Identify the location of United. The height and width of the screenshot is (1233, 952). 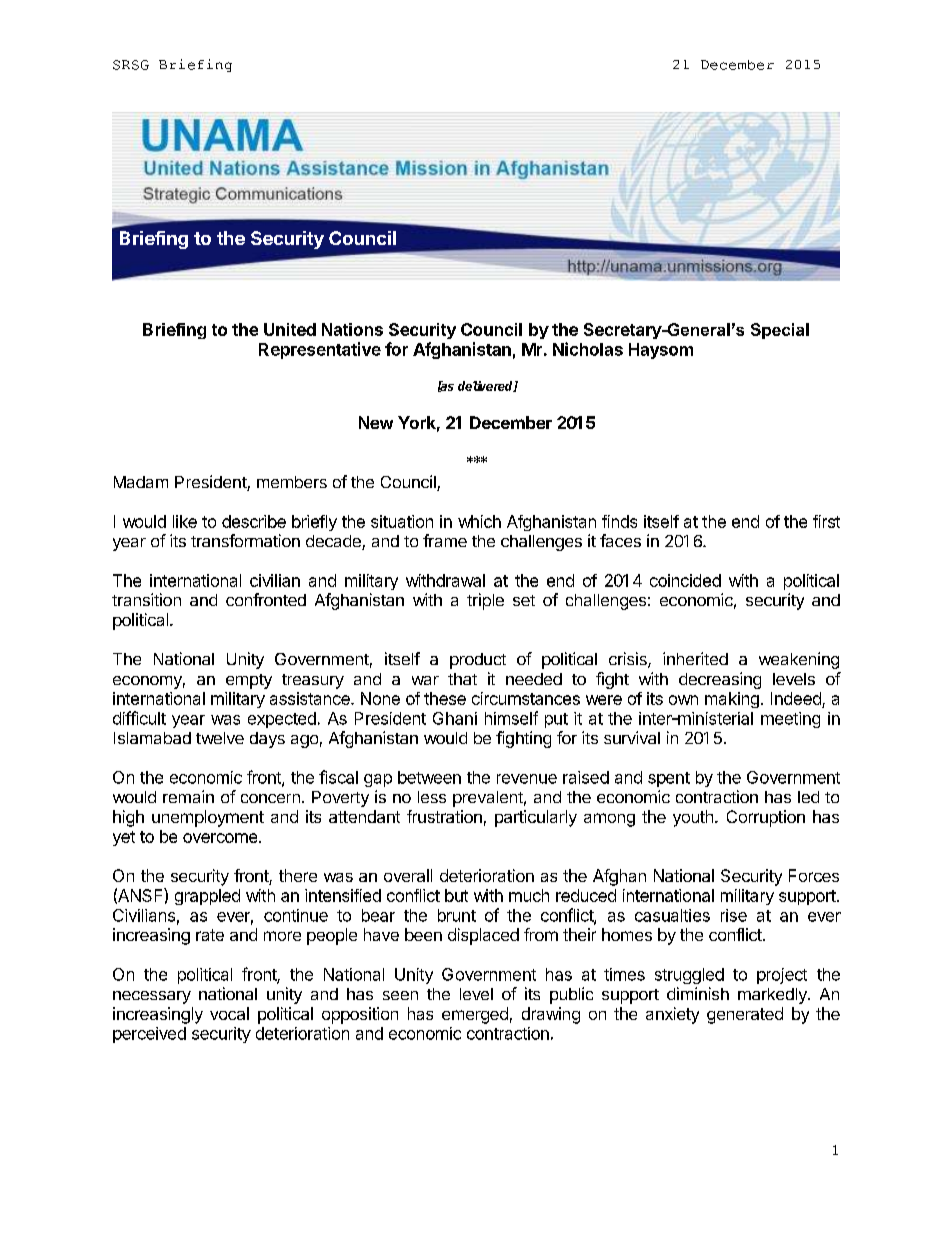
(290, 329).
